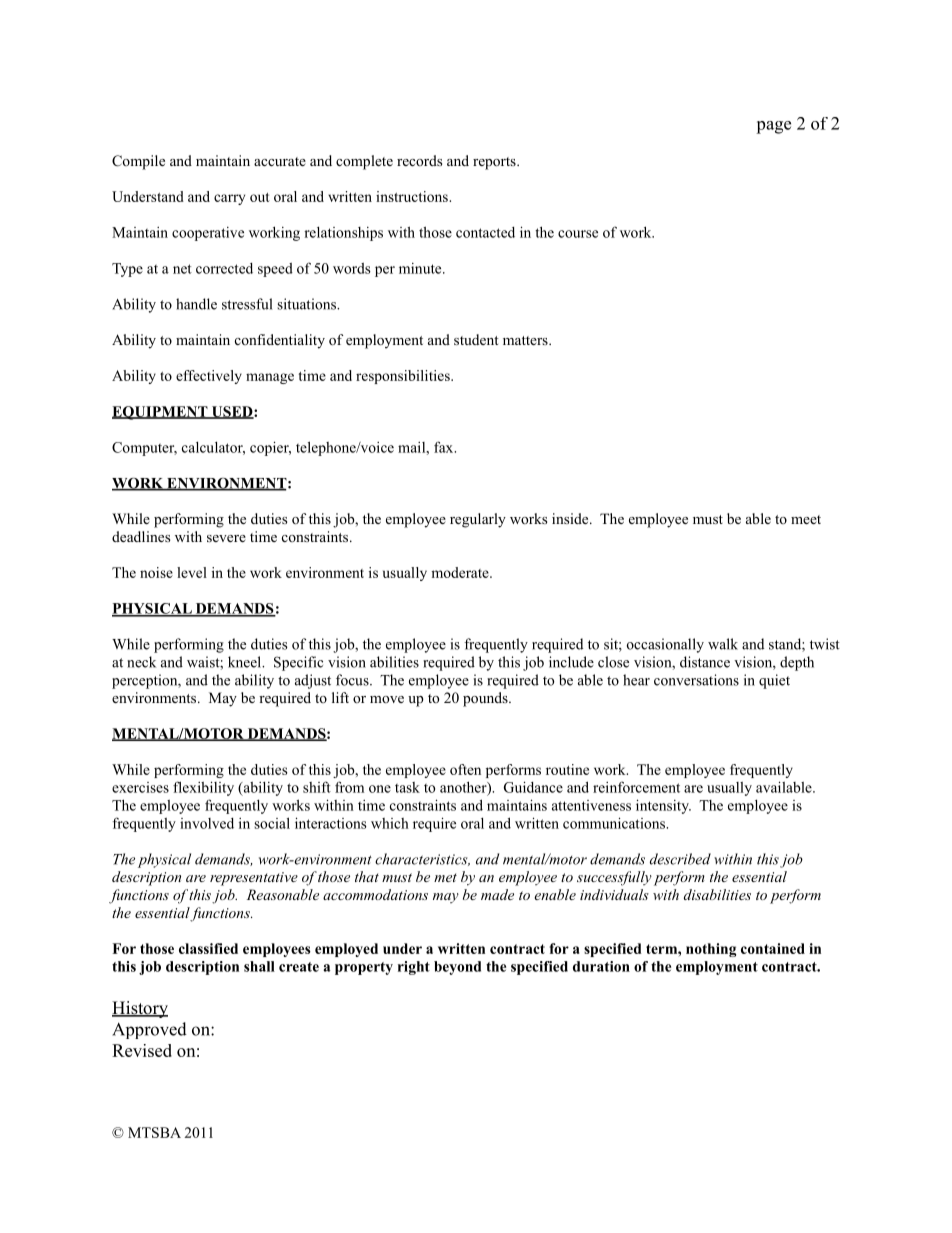  What do you see at coordinates (495, 163) in the screenshot?
I see `reports` at bounding box center [495, 163].
